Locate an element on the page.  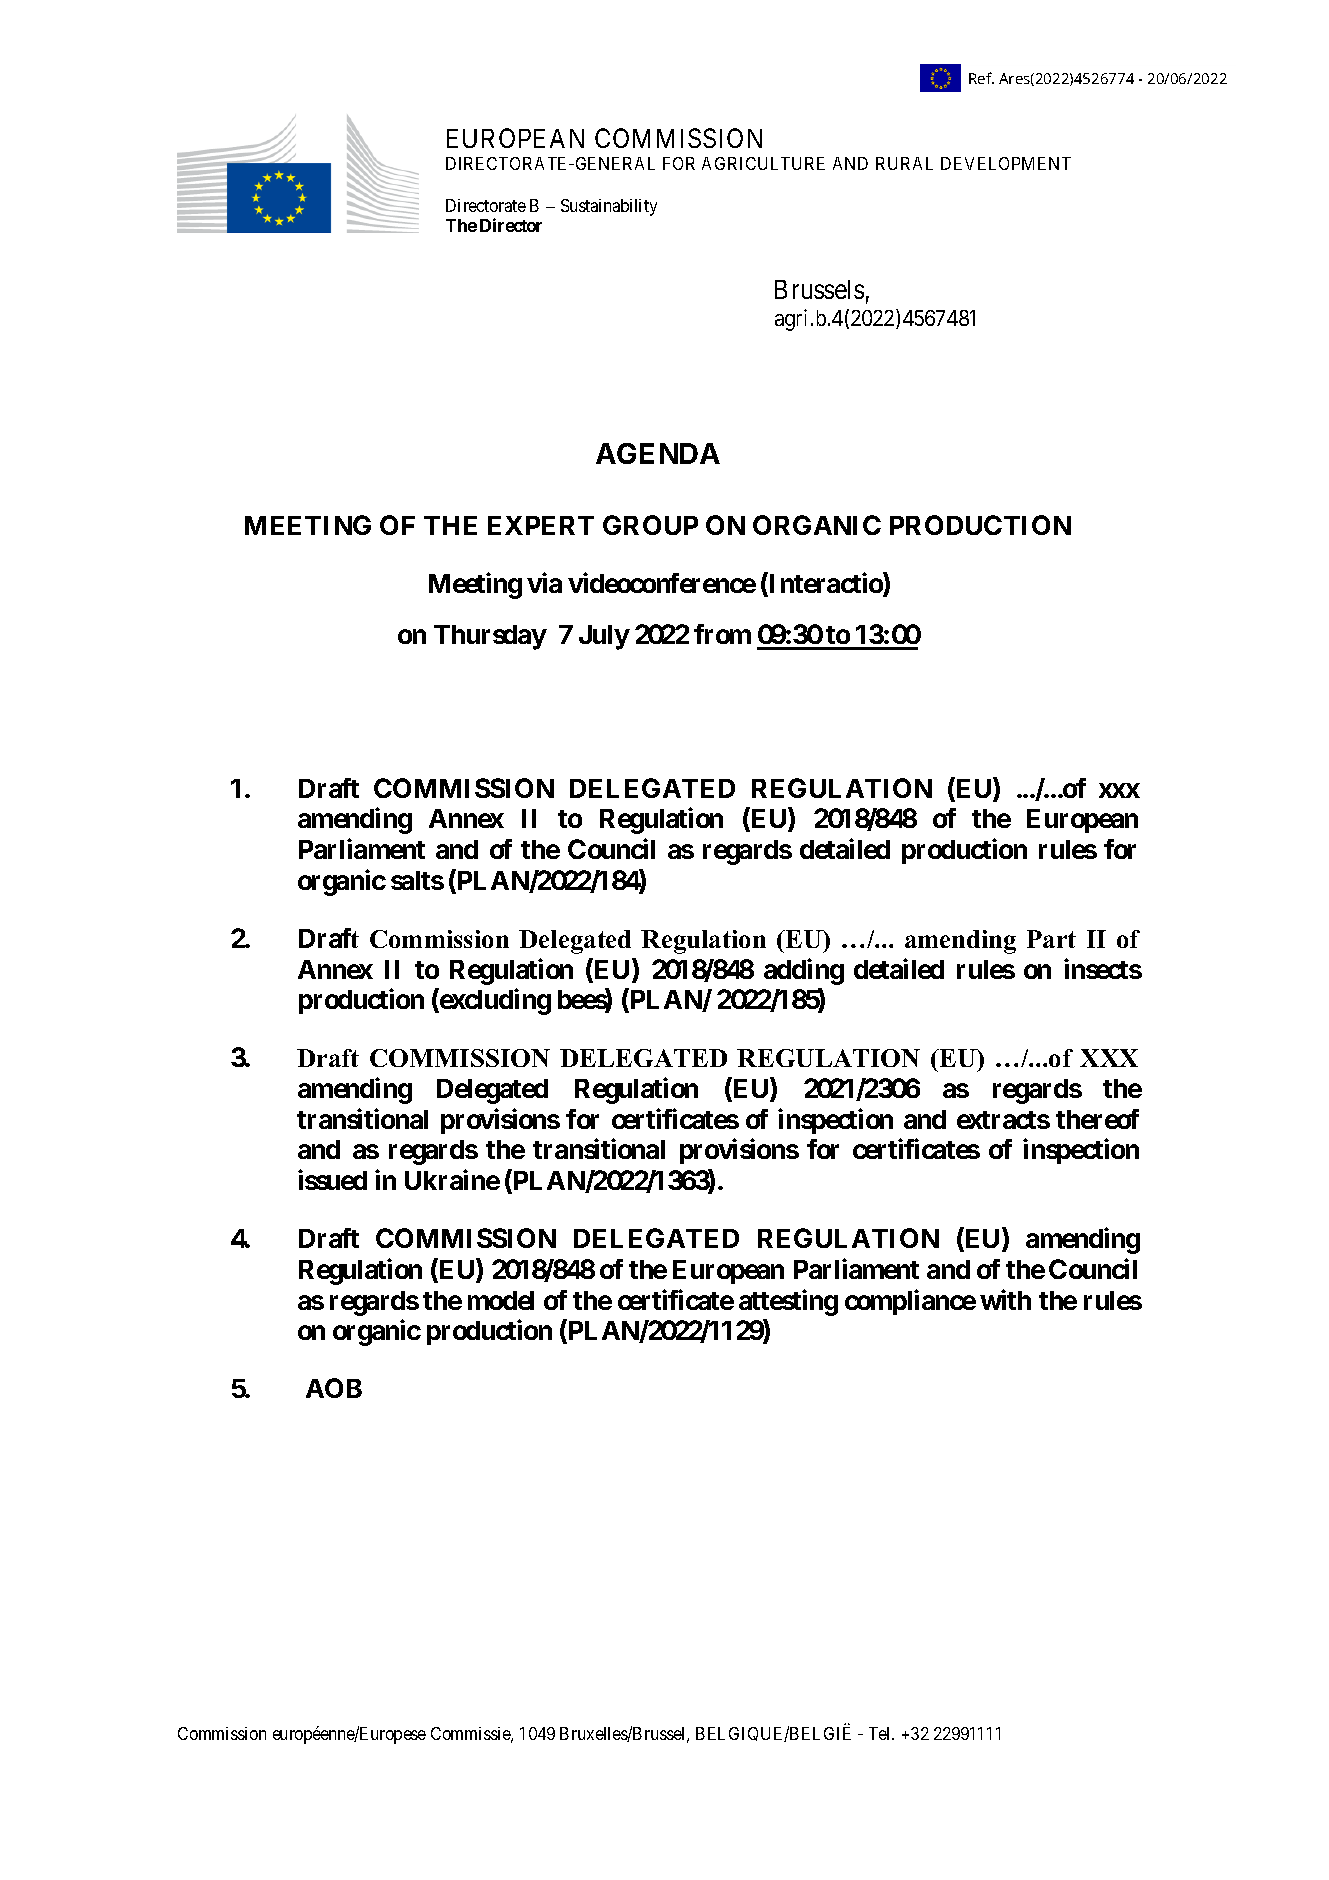
excluding is located at coordinates (494, 1002).
